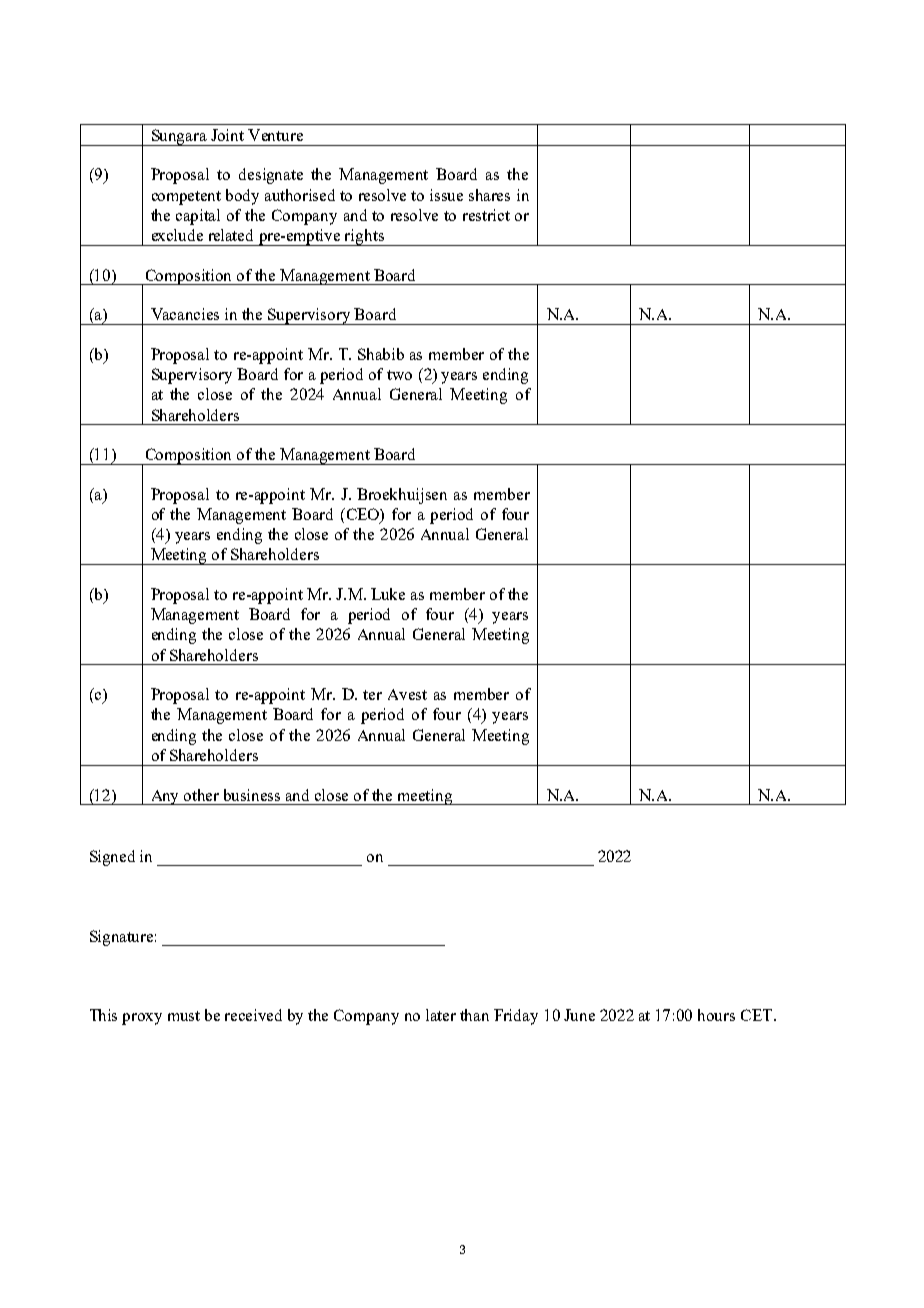 Image resolution: width=924 pixels, height=1308 pixels. I want to click on competent, so click(186, 198).
